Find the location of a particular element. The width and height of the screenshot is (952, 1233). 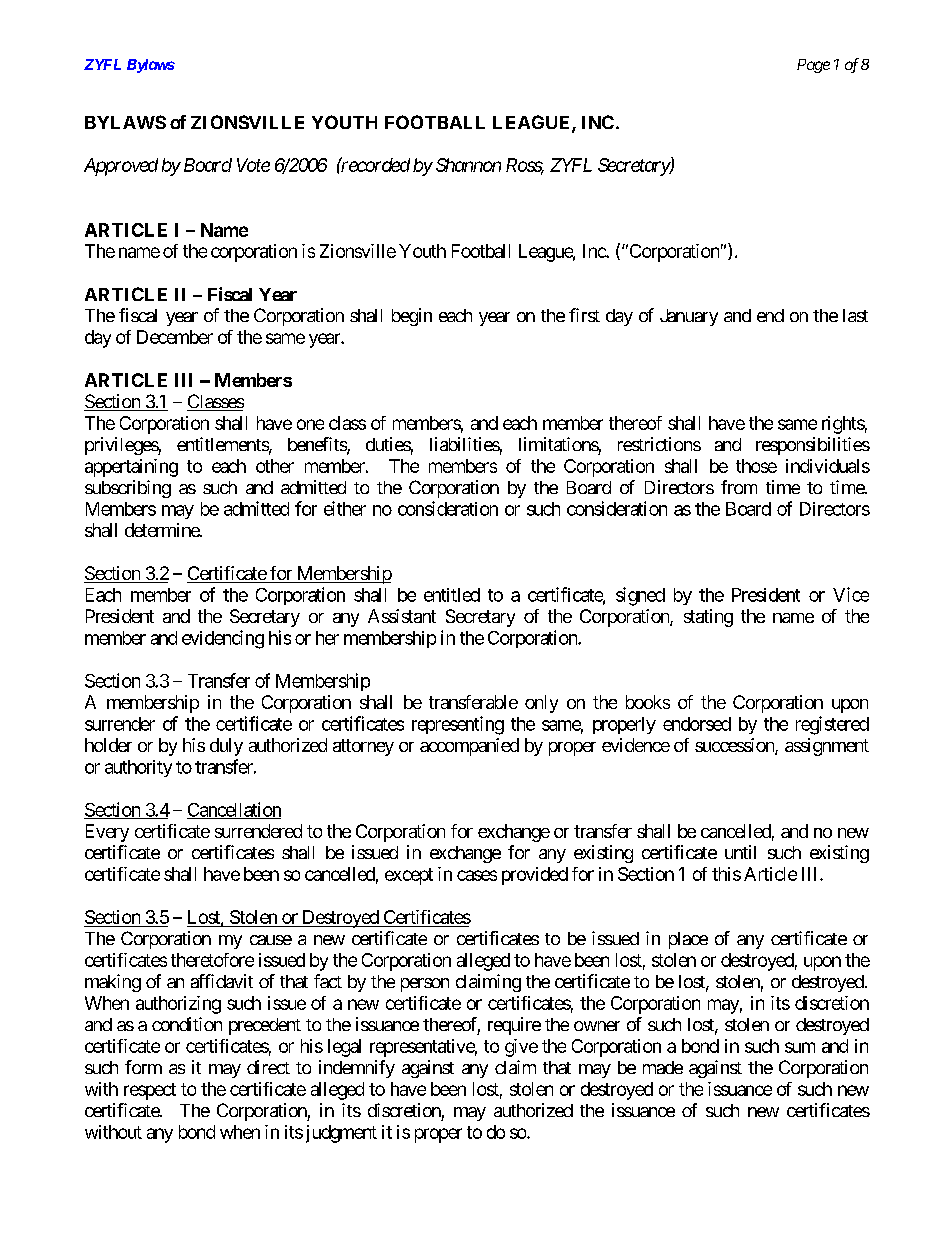

responsibilities is located at coordinates (813, 446).
